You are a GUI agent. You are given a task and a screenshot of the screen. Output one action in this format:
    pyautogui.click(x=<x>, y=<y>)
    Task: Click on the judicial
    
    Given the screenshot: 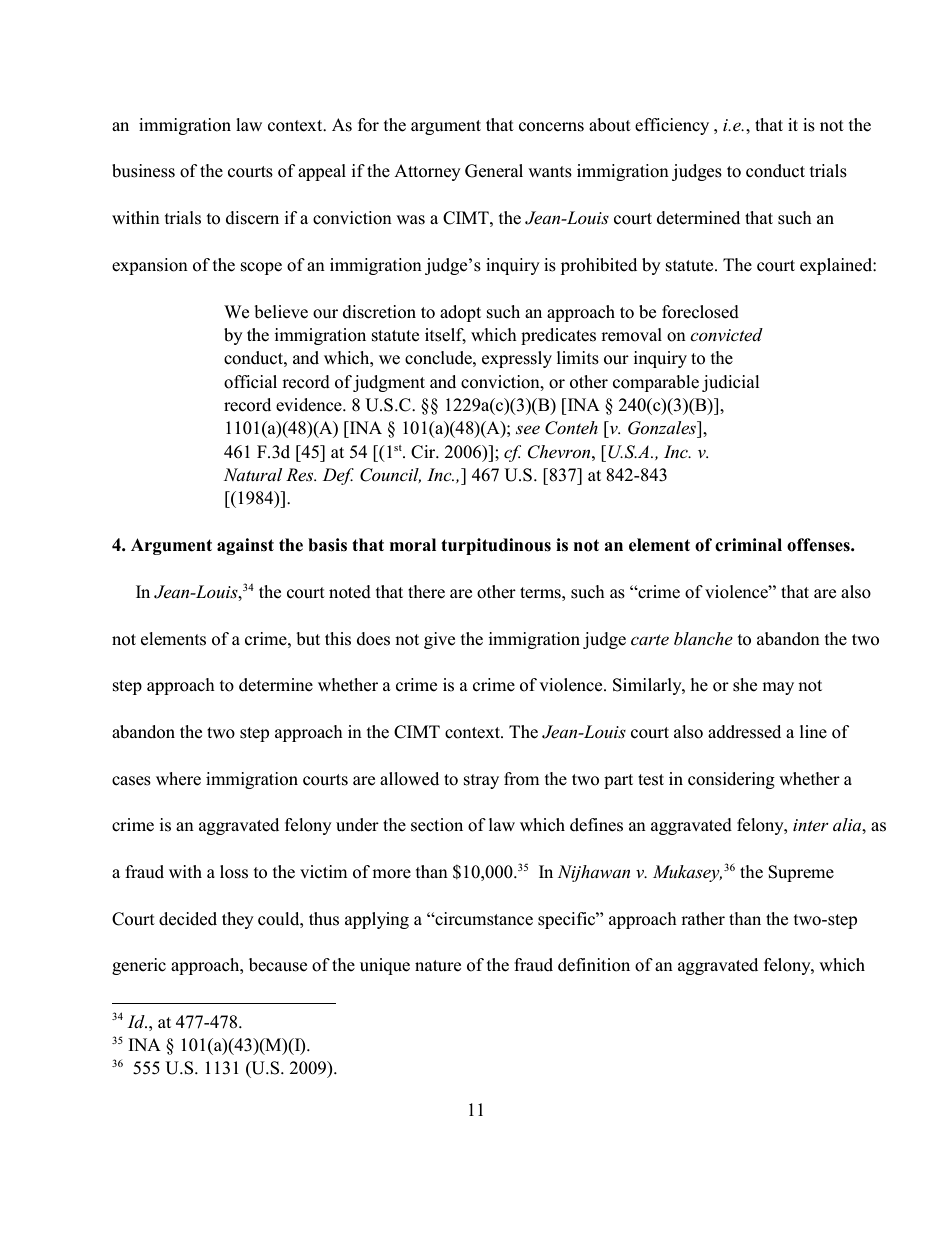 What is the action you would take?
    pyautogui.click(x=731, y=383)
